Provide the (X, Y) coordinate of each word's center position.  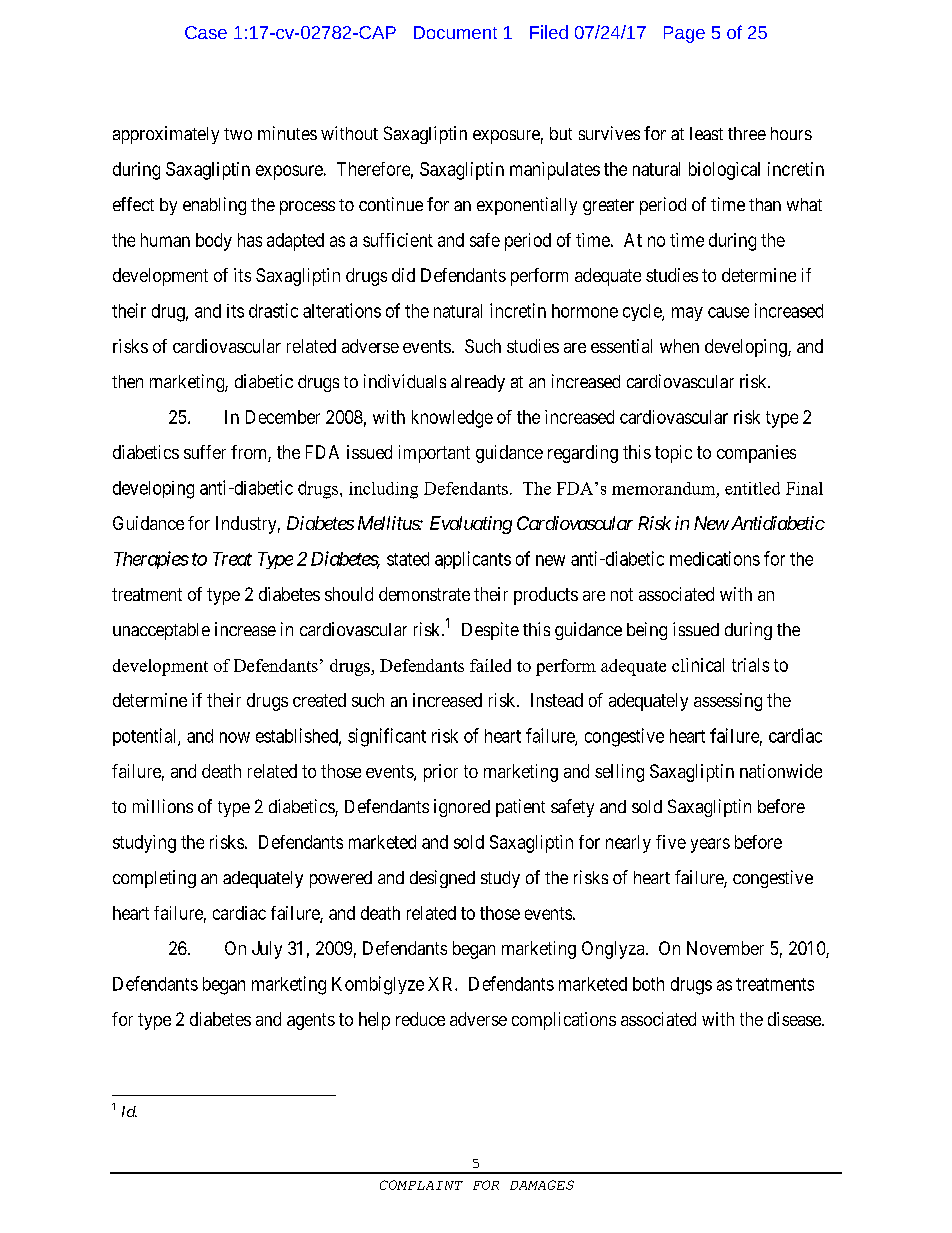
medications (715, 558)
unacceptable (161, 631)
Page (684, 34)
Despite (490, 631)
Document (455, 32)
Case (206, 32)
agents (311, 1021)
